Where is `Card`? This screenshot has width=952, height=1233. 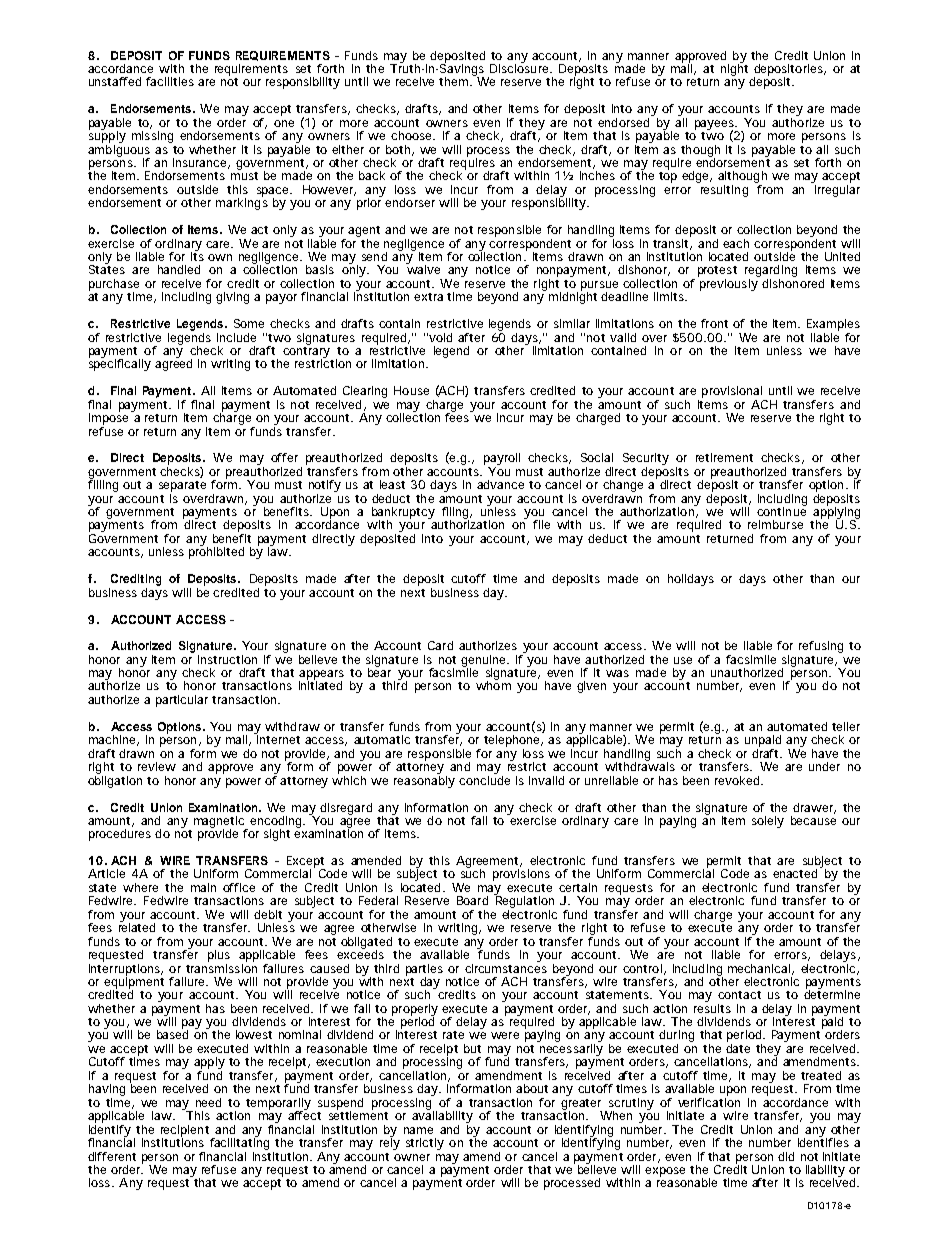 Card is located at coordinates (440, 645).
